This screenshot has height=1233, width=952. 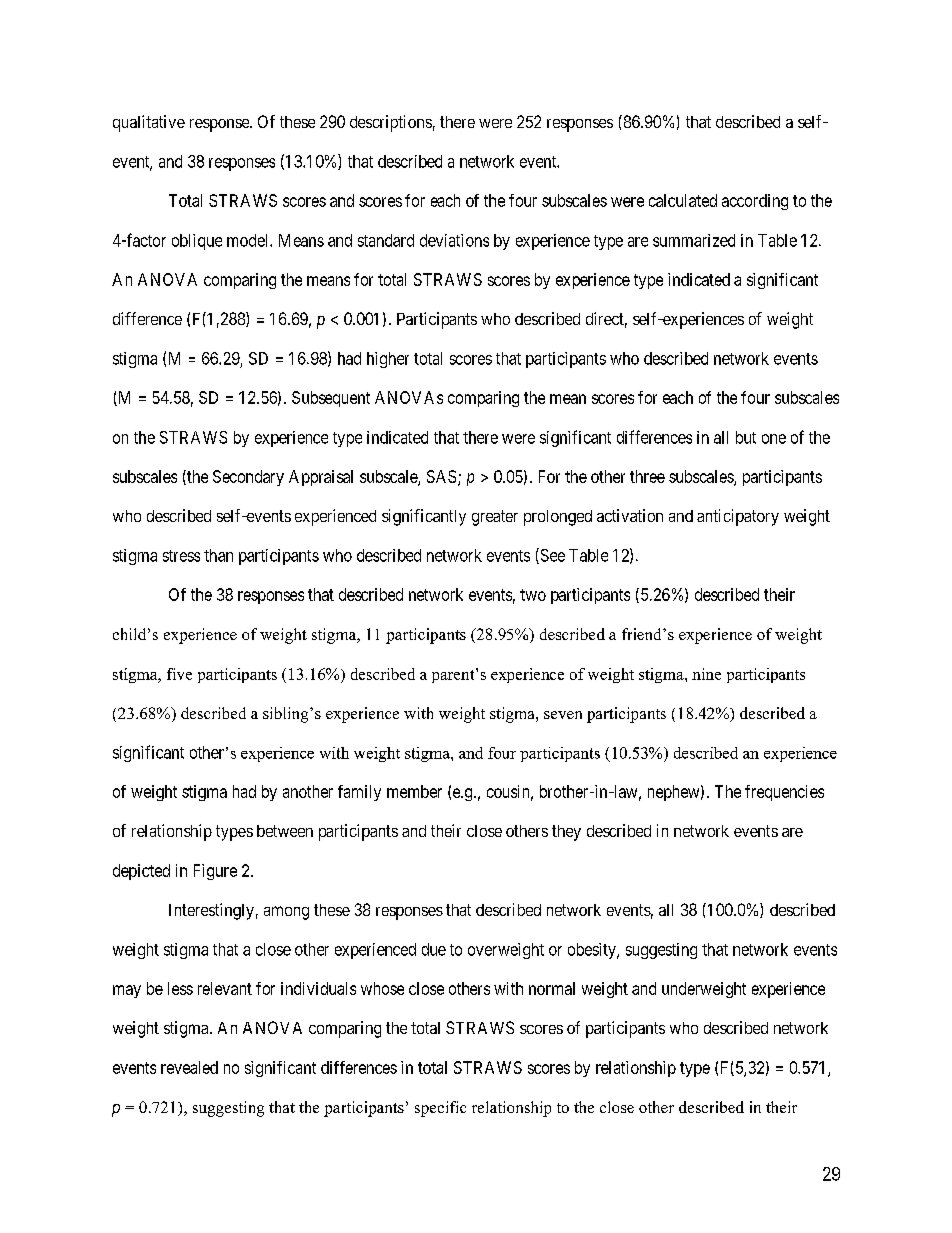 What do you see at coordinates (683, 200) in the screenshot?
I see `calculated` at bounding box center [683, 200].
